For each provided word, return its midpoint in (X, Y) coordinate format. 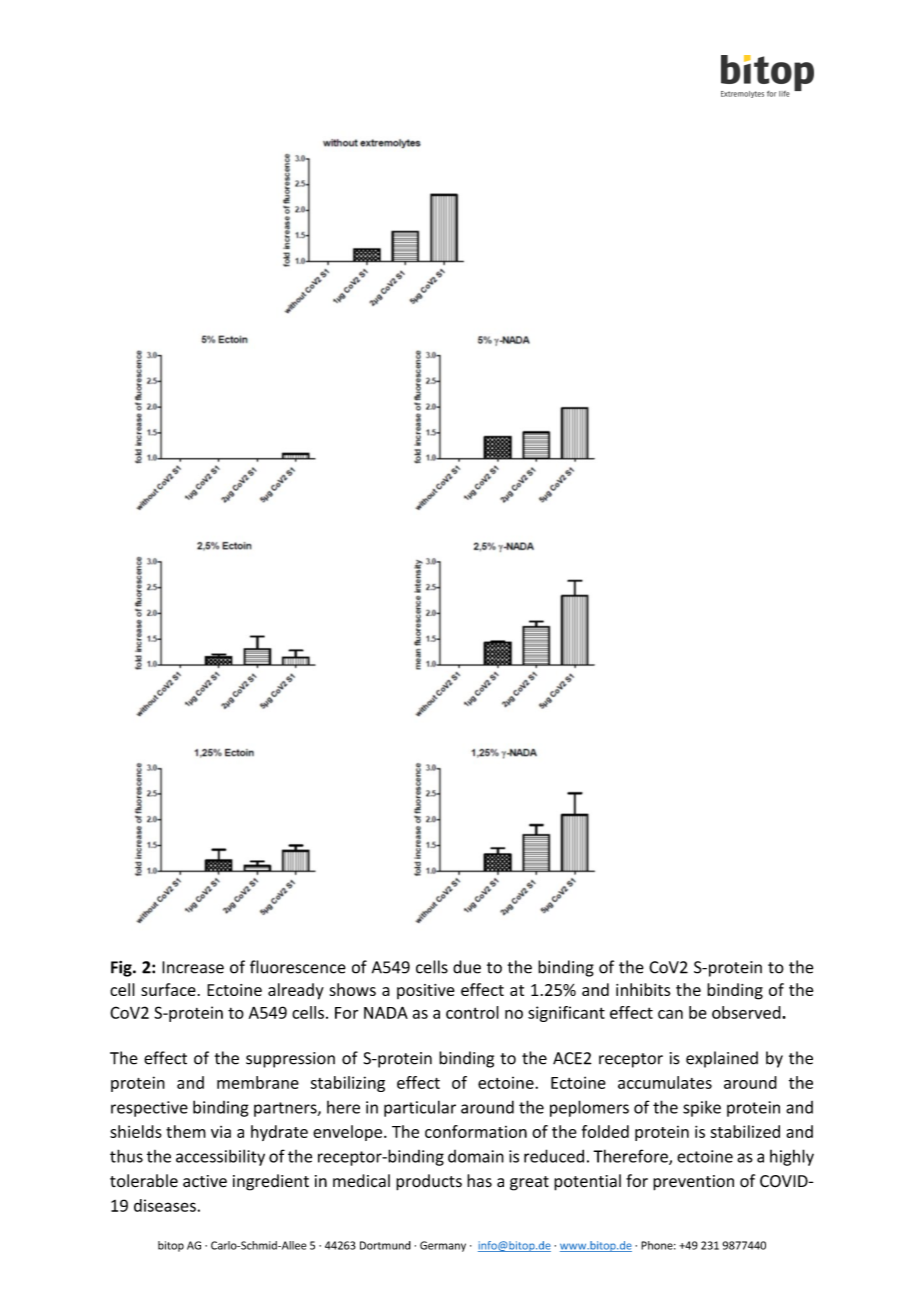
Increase (193, 967)
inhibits (643, 989)
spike (702, 1109)
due (467, 967)
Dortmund (385, 1245)
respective (149, 1109)
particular (420, 1108)
